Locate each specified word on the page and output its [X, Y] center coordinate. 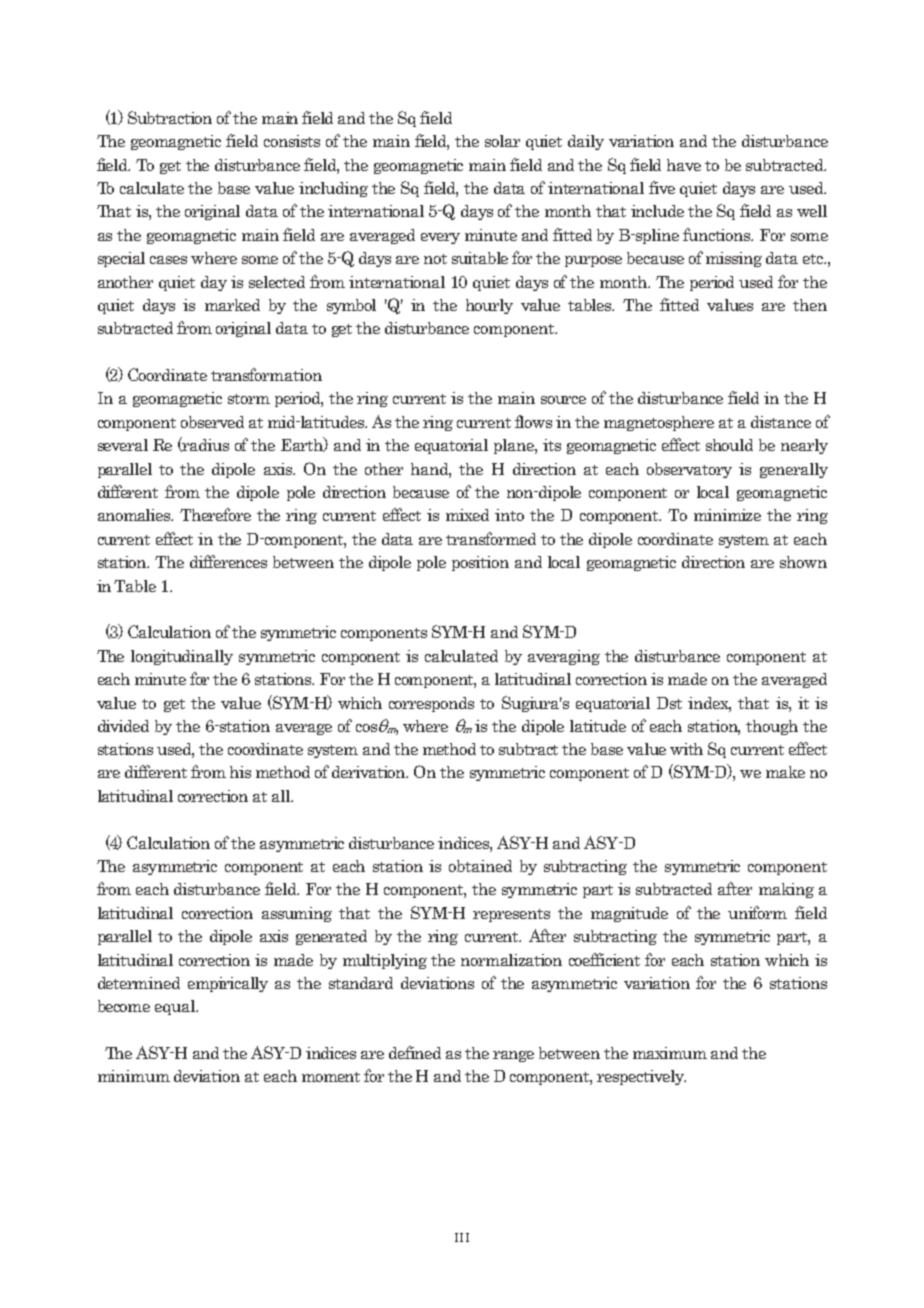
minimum [134, 1076]
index [709, 704]
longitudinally [182, 657]
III [462, 1237]
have [684, 165]
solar [502, 141]
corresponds [431, 704]
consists [292, 141]
